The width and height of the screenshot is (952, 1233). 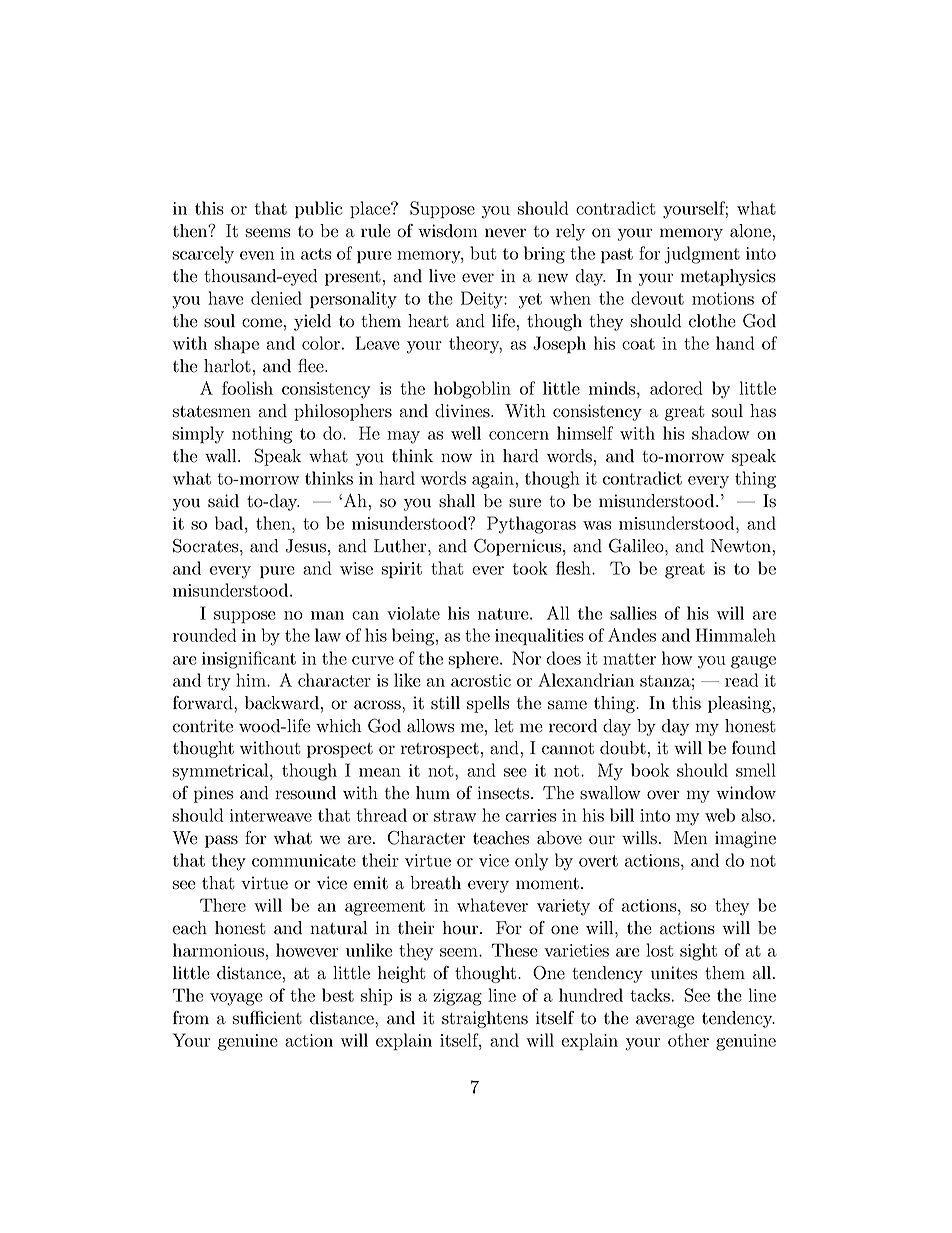 What do you see at coordinates (483, 253) in the screenshot?
I see `but` at bounding box center [483, 253].
